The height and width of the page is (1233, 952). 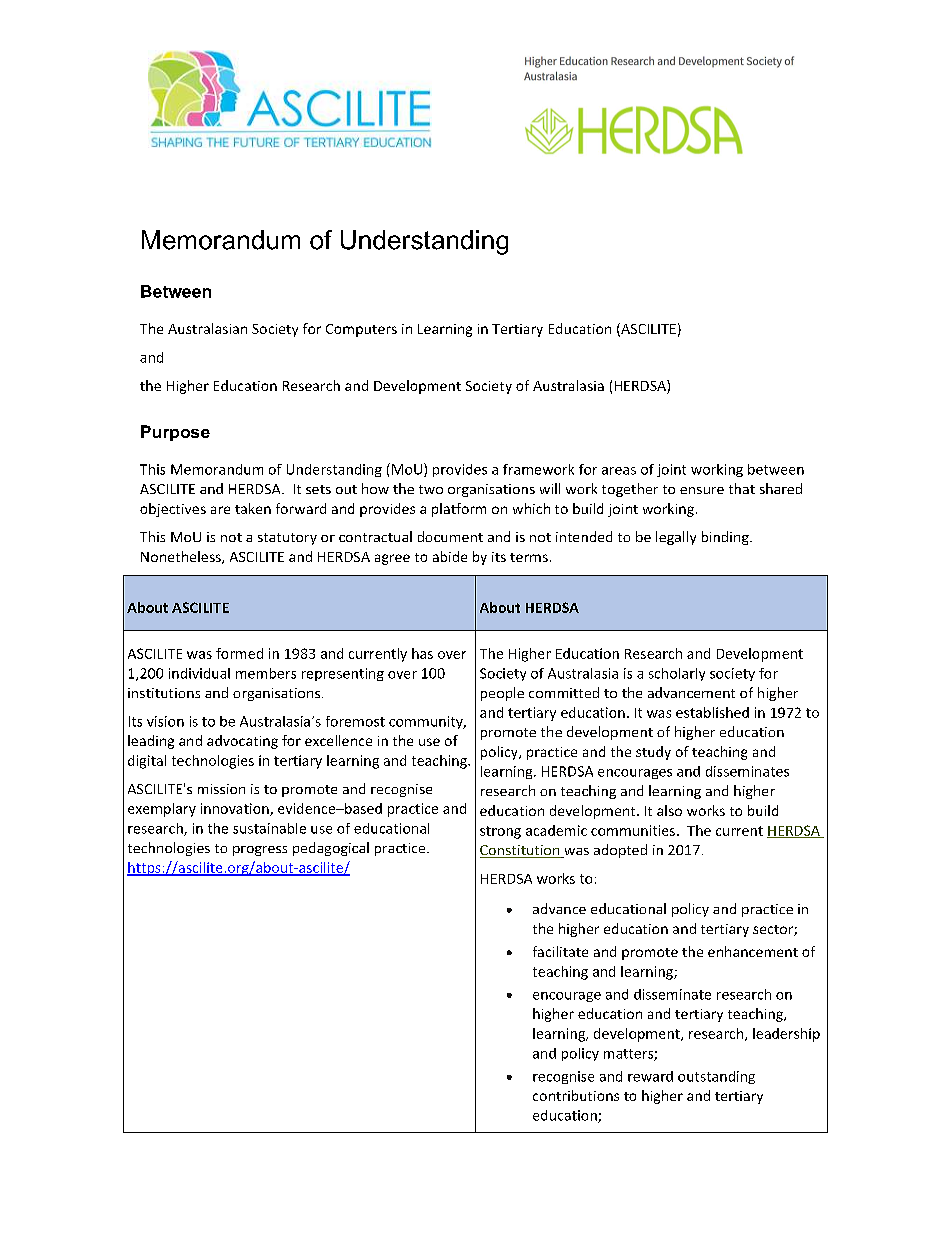 I want to click on Computers, so click(x=361, y=330).
